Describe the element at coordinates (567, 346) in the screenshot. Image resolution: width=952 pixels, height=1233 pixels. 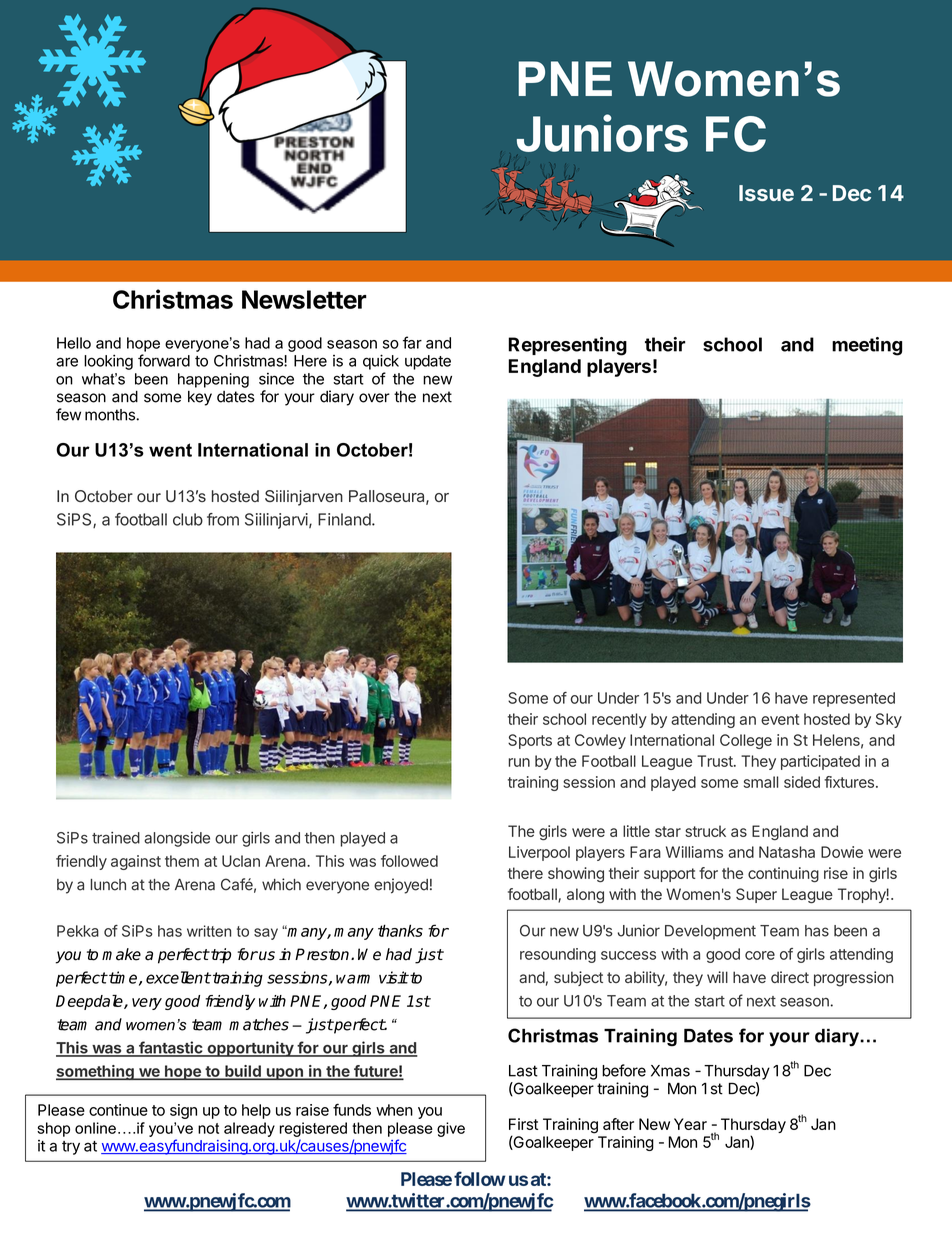
I see `Representing` at that location.
